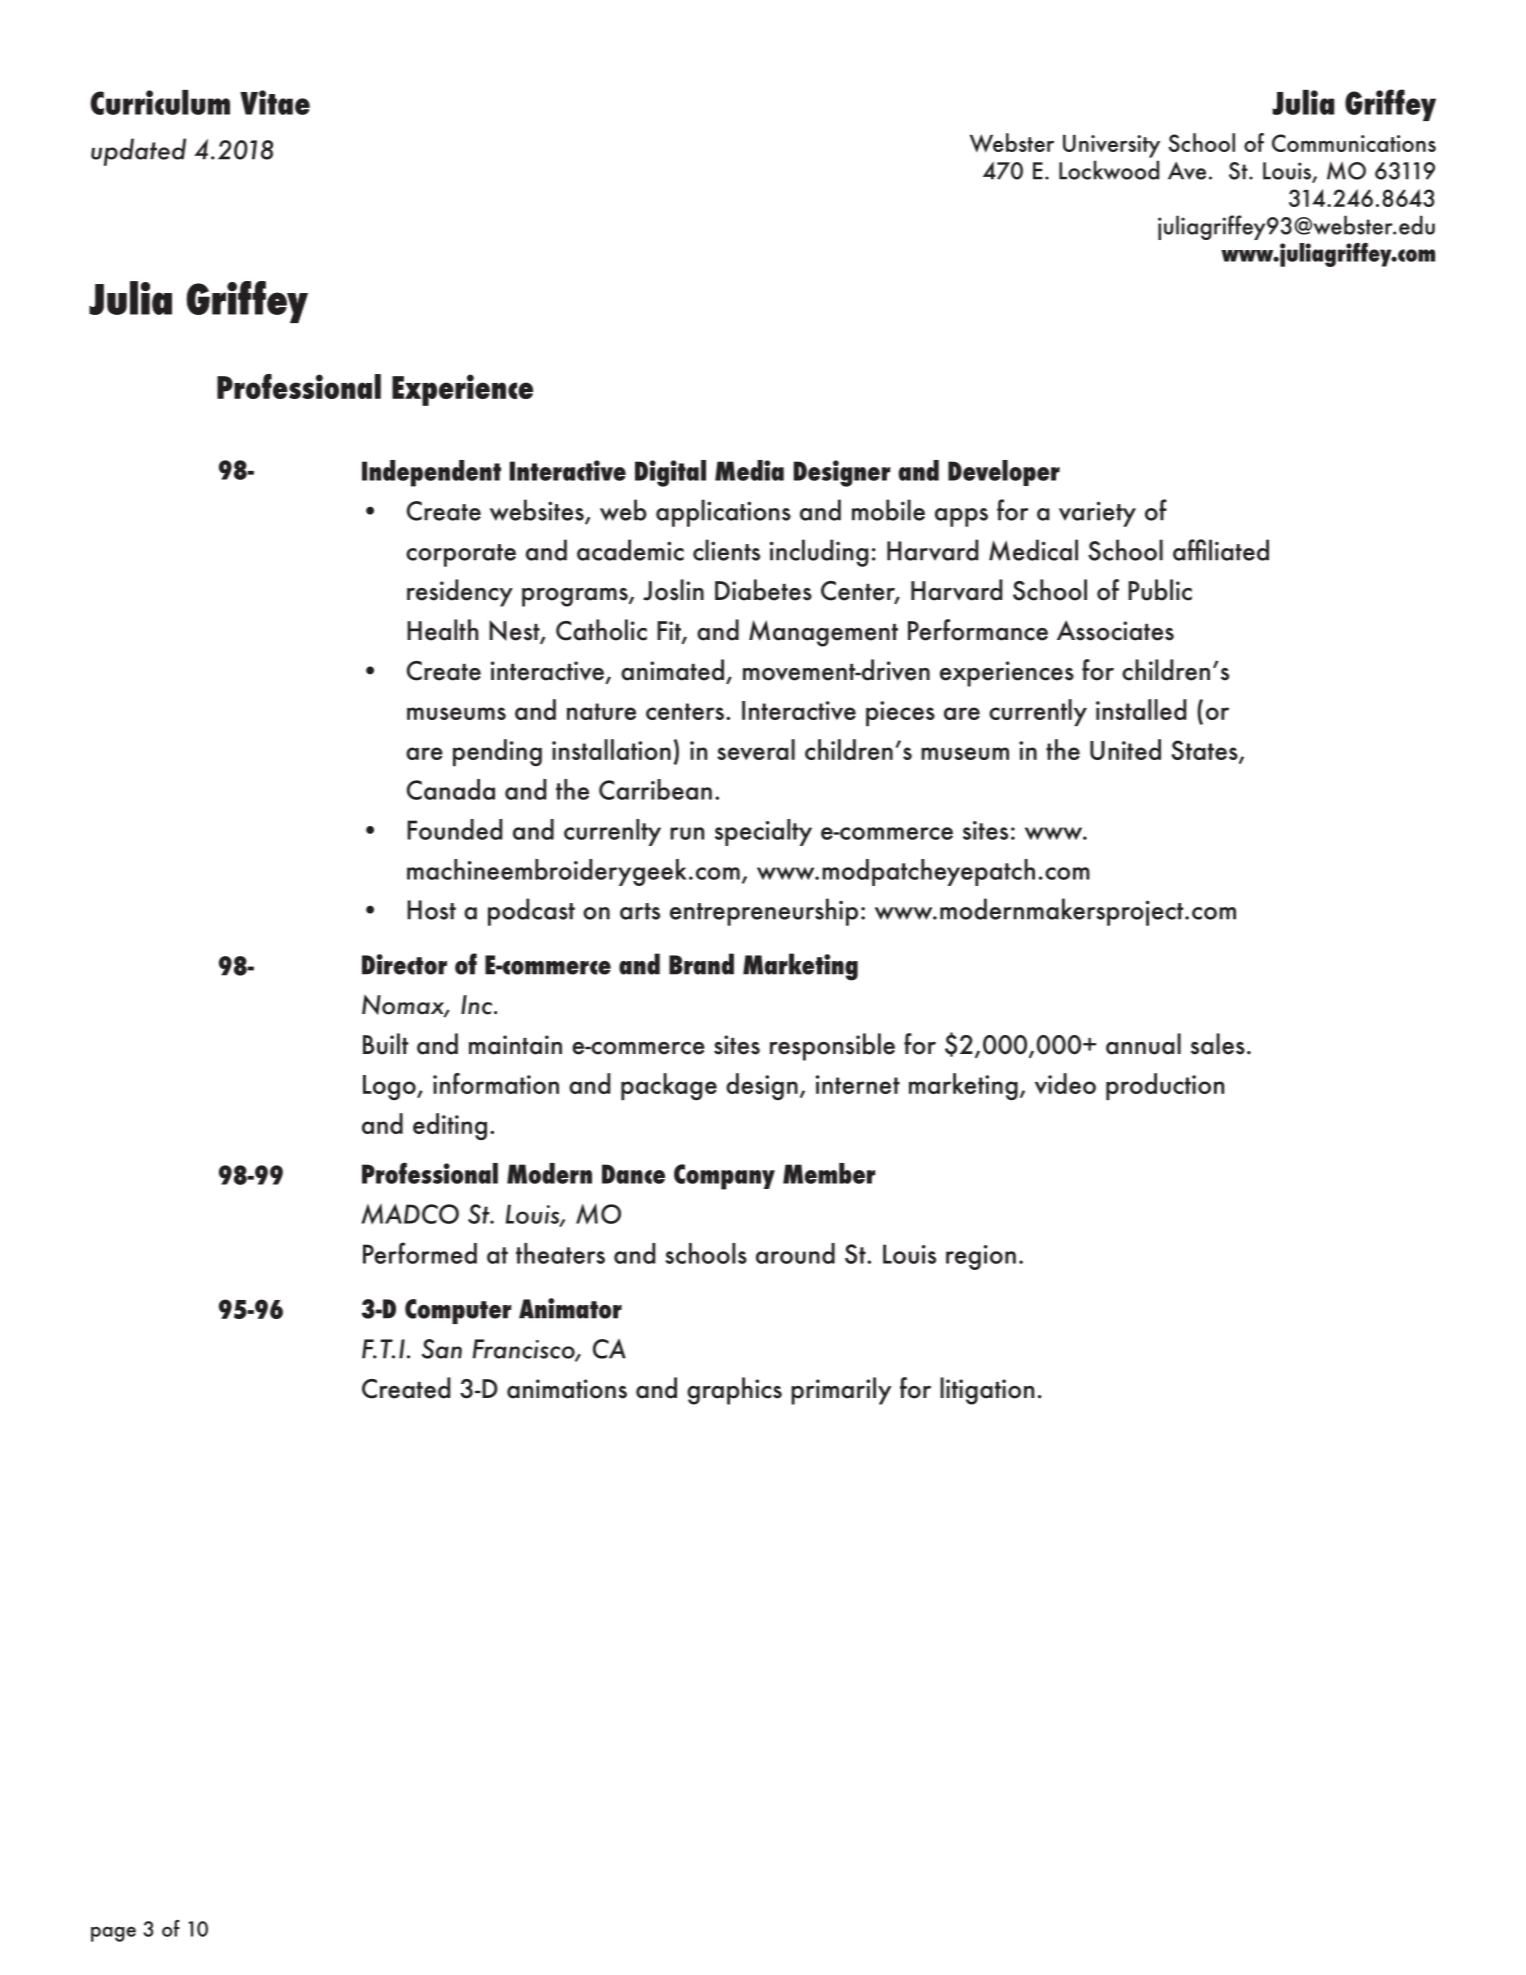 The image size is (1526, 1975). I want to click on litigation, so click(987, 1391).
